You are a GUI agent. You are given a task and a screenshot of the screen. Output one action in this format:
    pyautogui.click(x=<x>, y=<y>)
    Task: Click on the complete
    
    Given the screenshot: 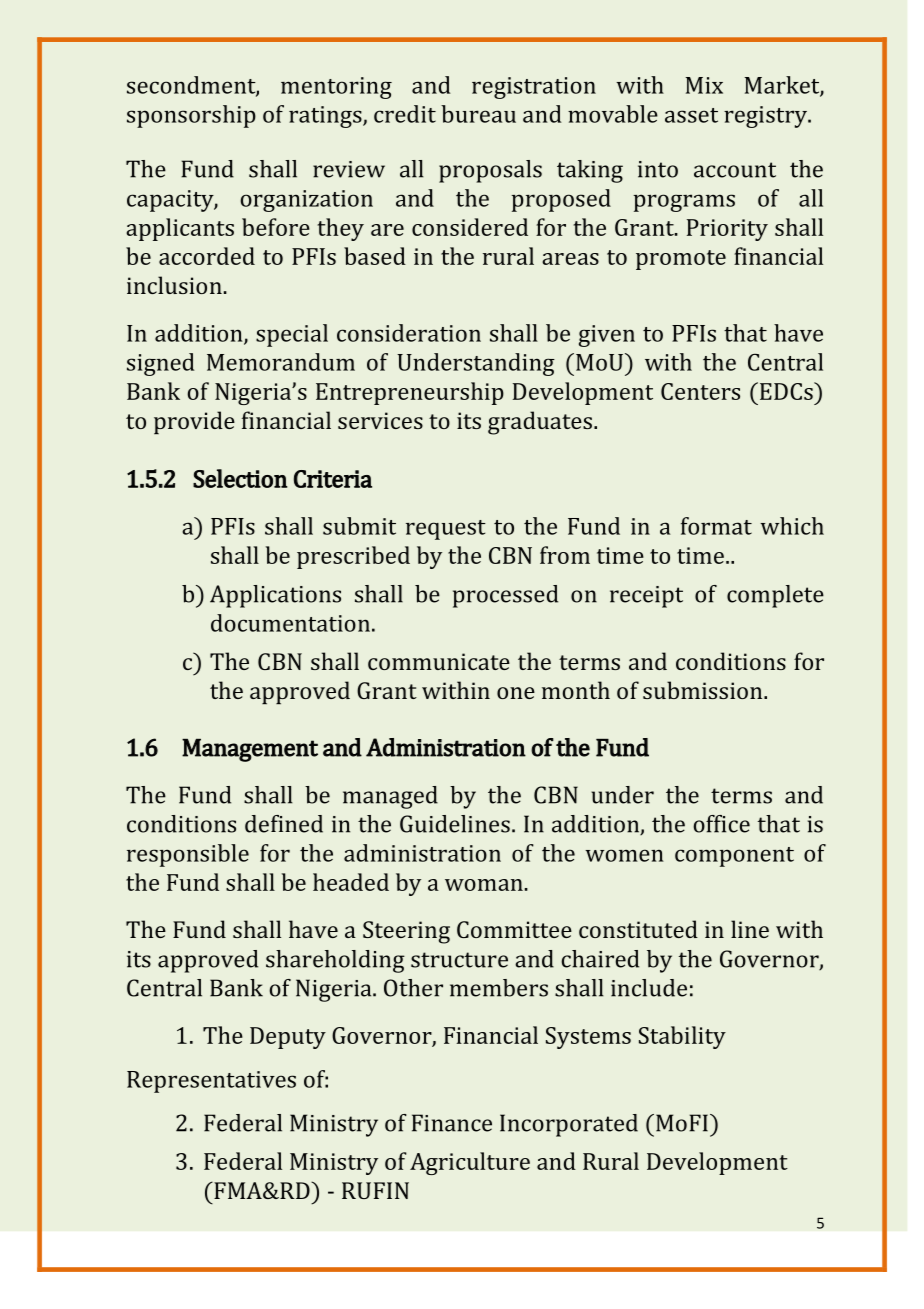 What is the action you would take?
    pyautogui.click(x=775, y=596)
